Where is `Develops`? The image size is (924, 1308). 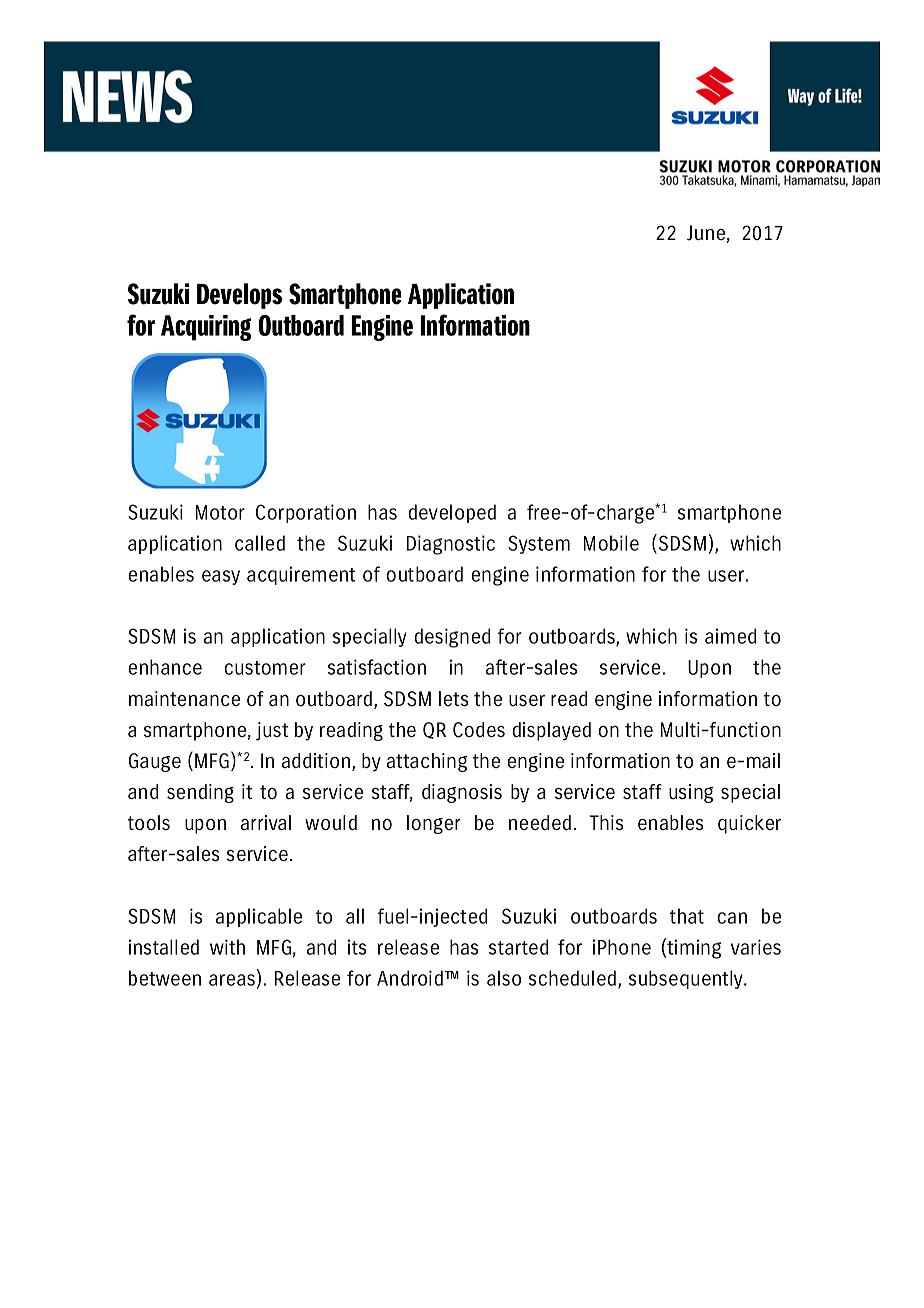
Develops is located at coordinates (239, 296).
